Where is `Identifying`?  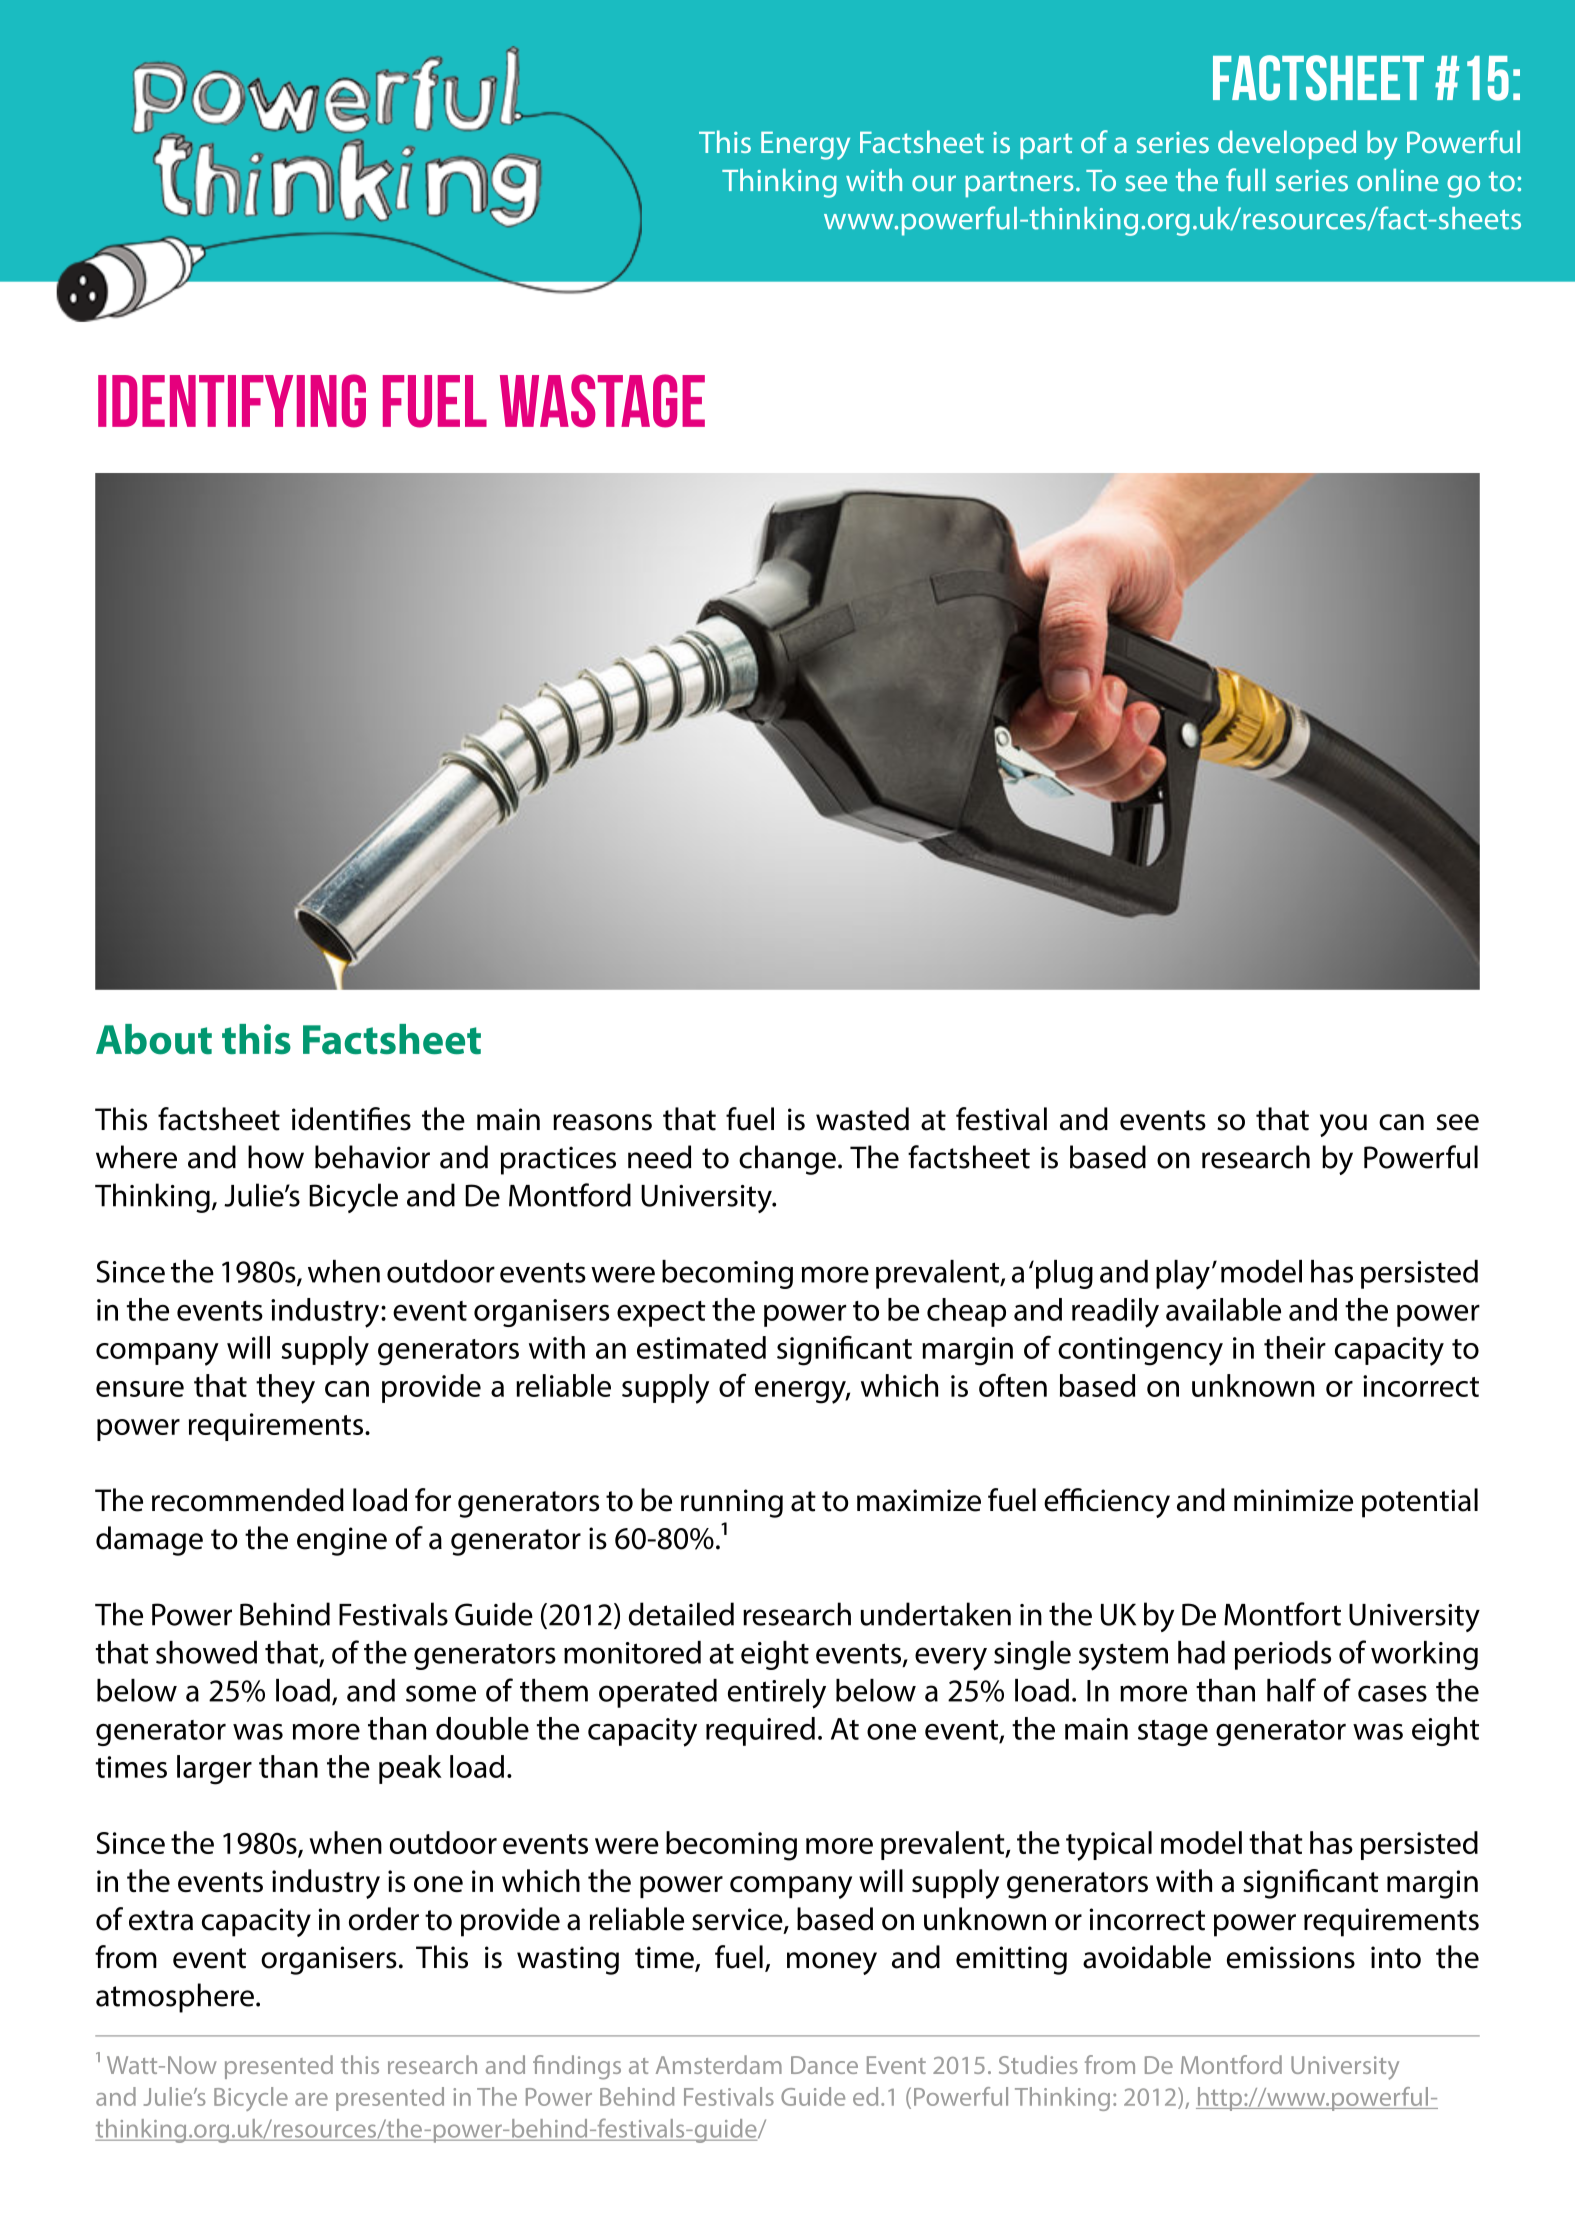 Identifying is located at coordinates (232, 401).
